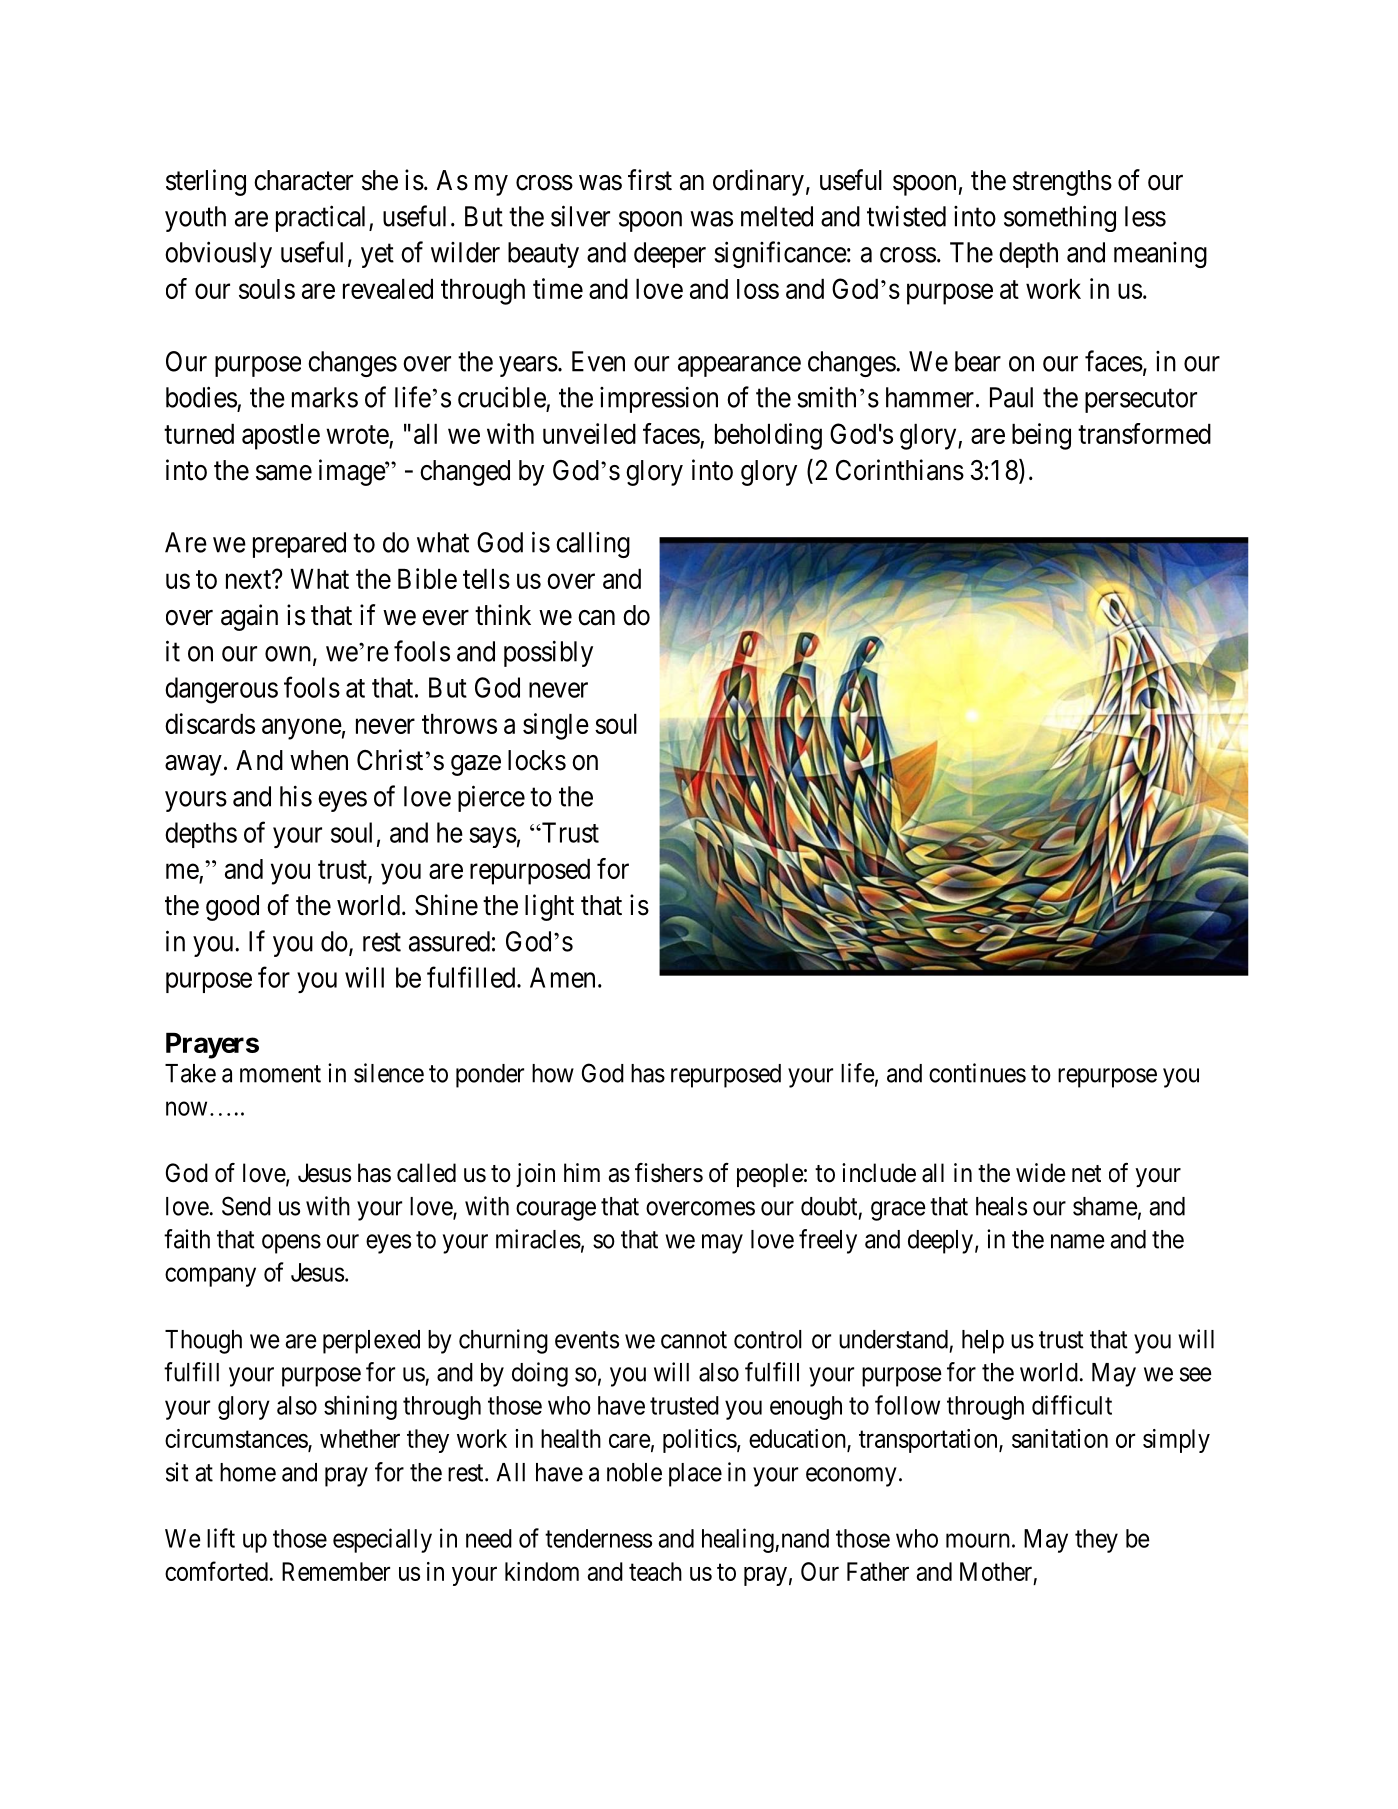  Describe the element at coordinates (323, 218) in the screenshot. I see `practical` at that location.
